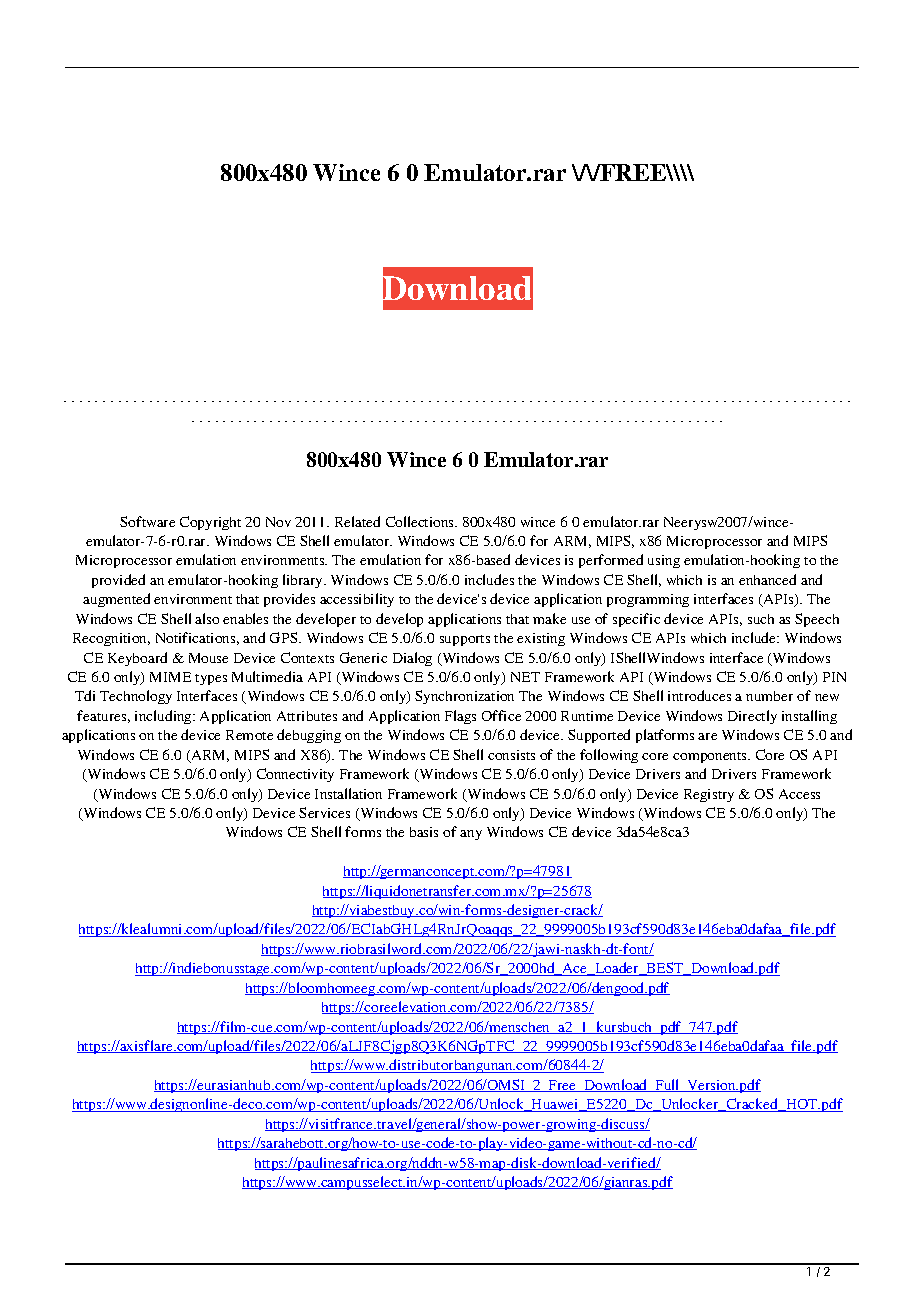 This page has width=924, height=1308. I want to click on Registry, so click(709, 795).
